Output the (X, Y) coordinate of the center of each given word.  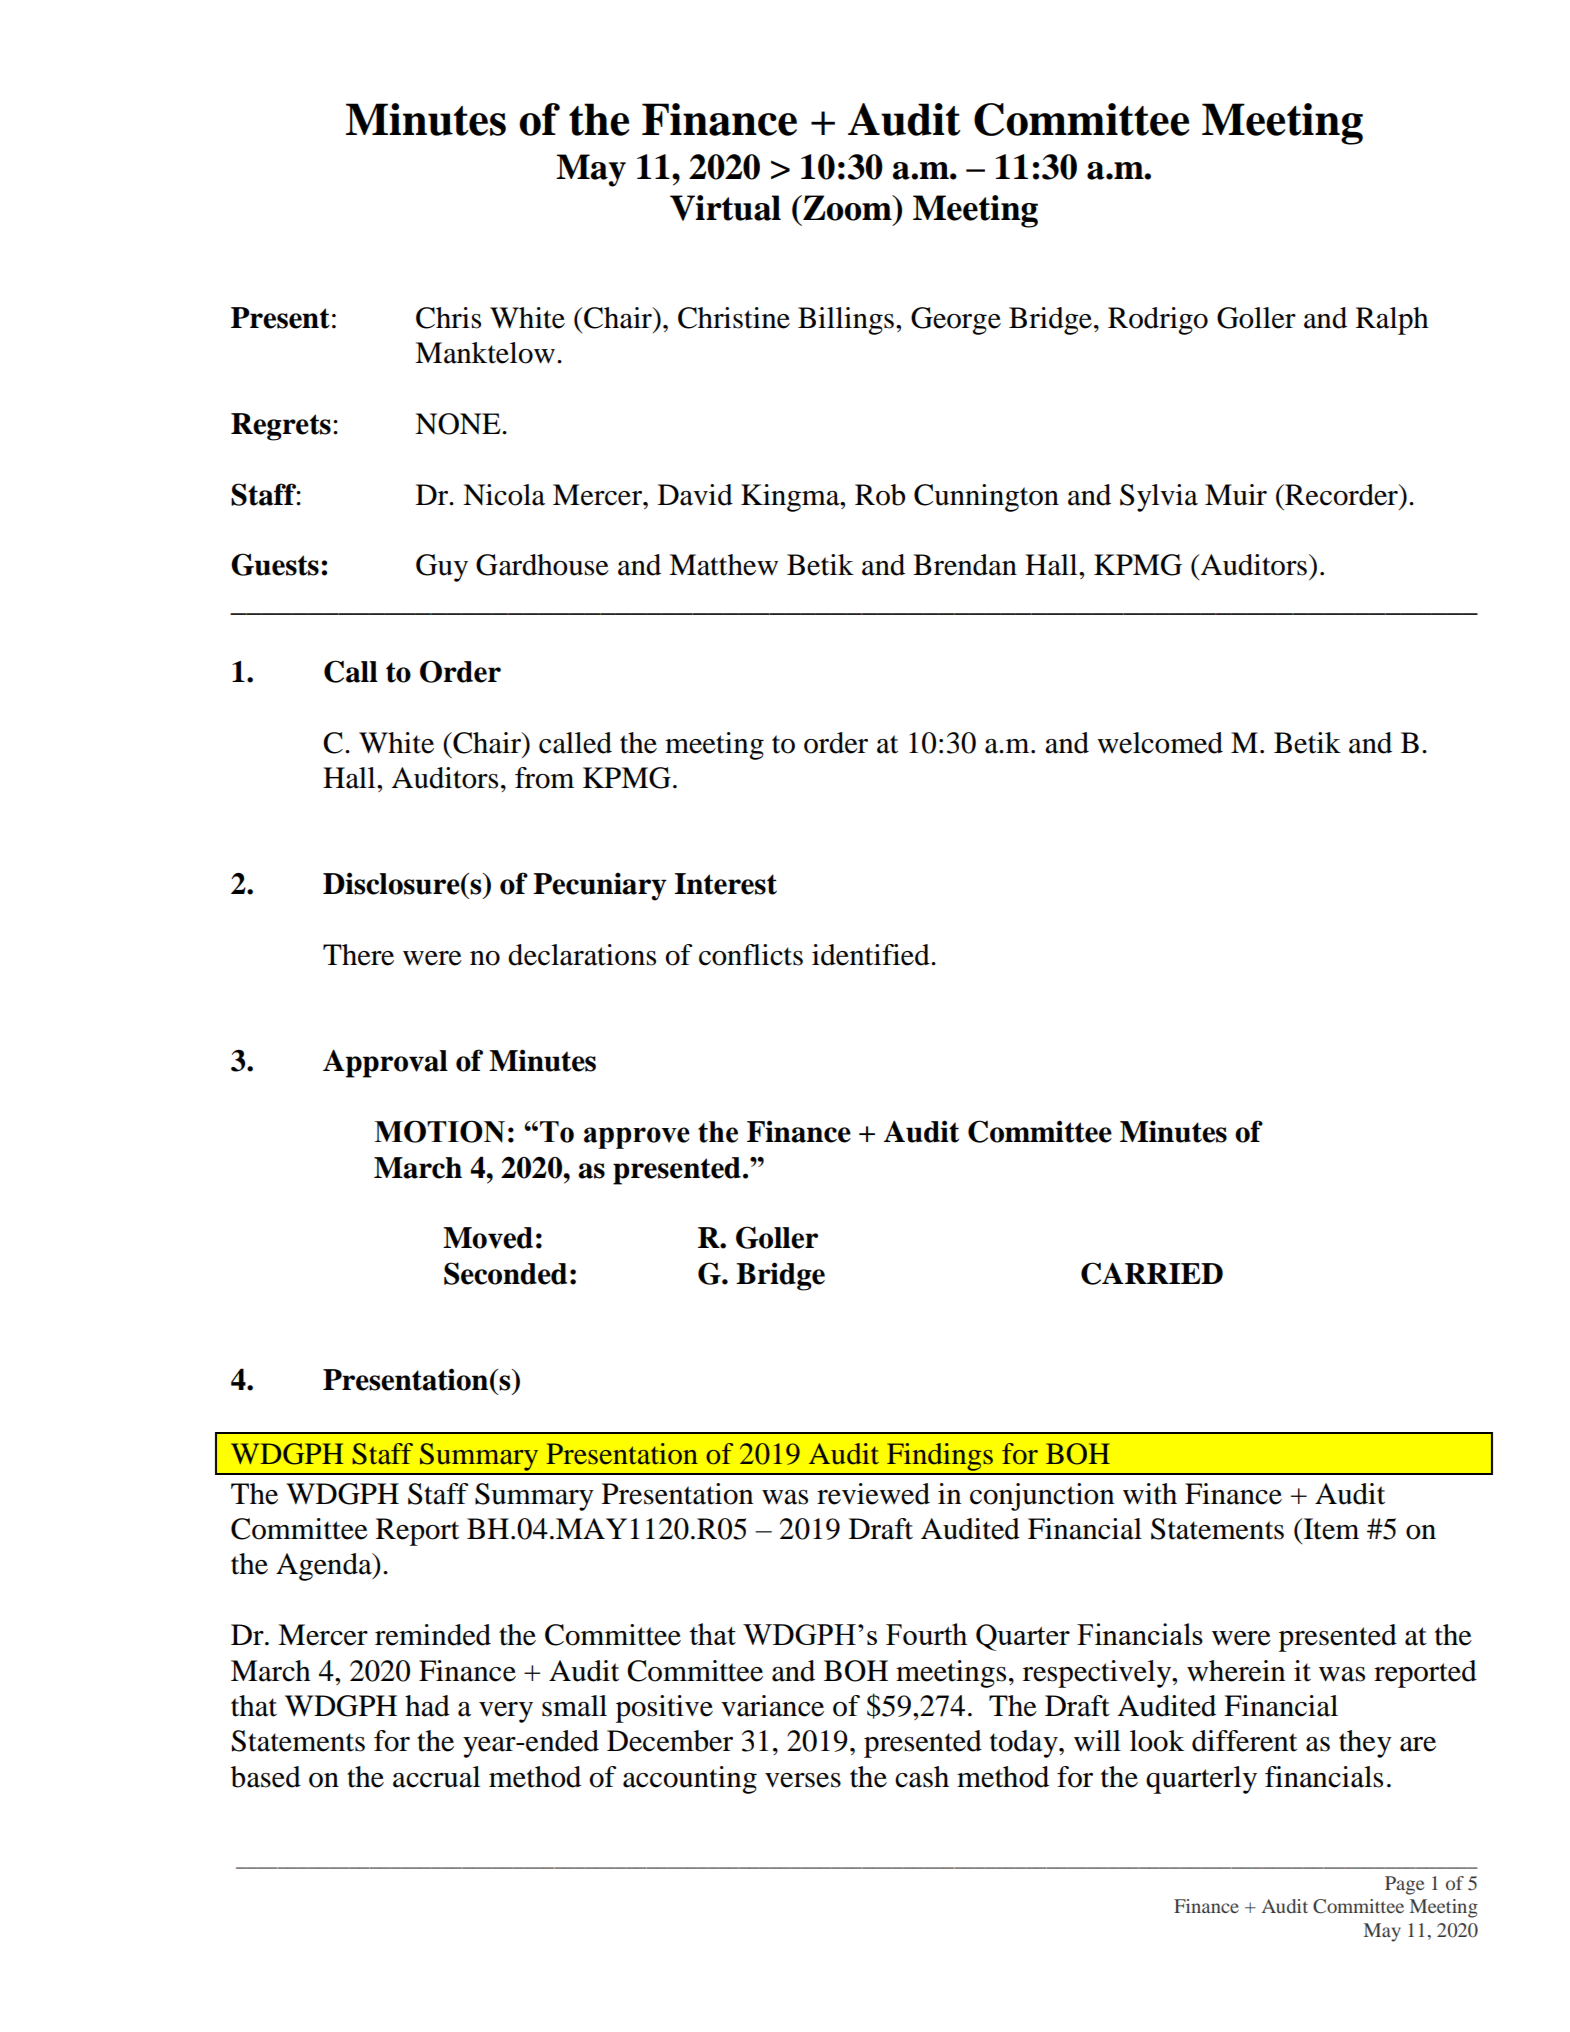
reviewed (873, 1494)
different (1244, 1741)
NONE (459, 424)
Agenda (325, 1567)
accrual (436, 1777)
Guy (442, 568)
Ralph (1392, 321)
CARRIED (1152, 1273)
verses (803, 1780)
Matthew (723, 565)
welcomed (1160, 743)
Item (1330, 1529)
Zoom (847, 208)
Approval (385, 1063)
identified (872, 955)
